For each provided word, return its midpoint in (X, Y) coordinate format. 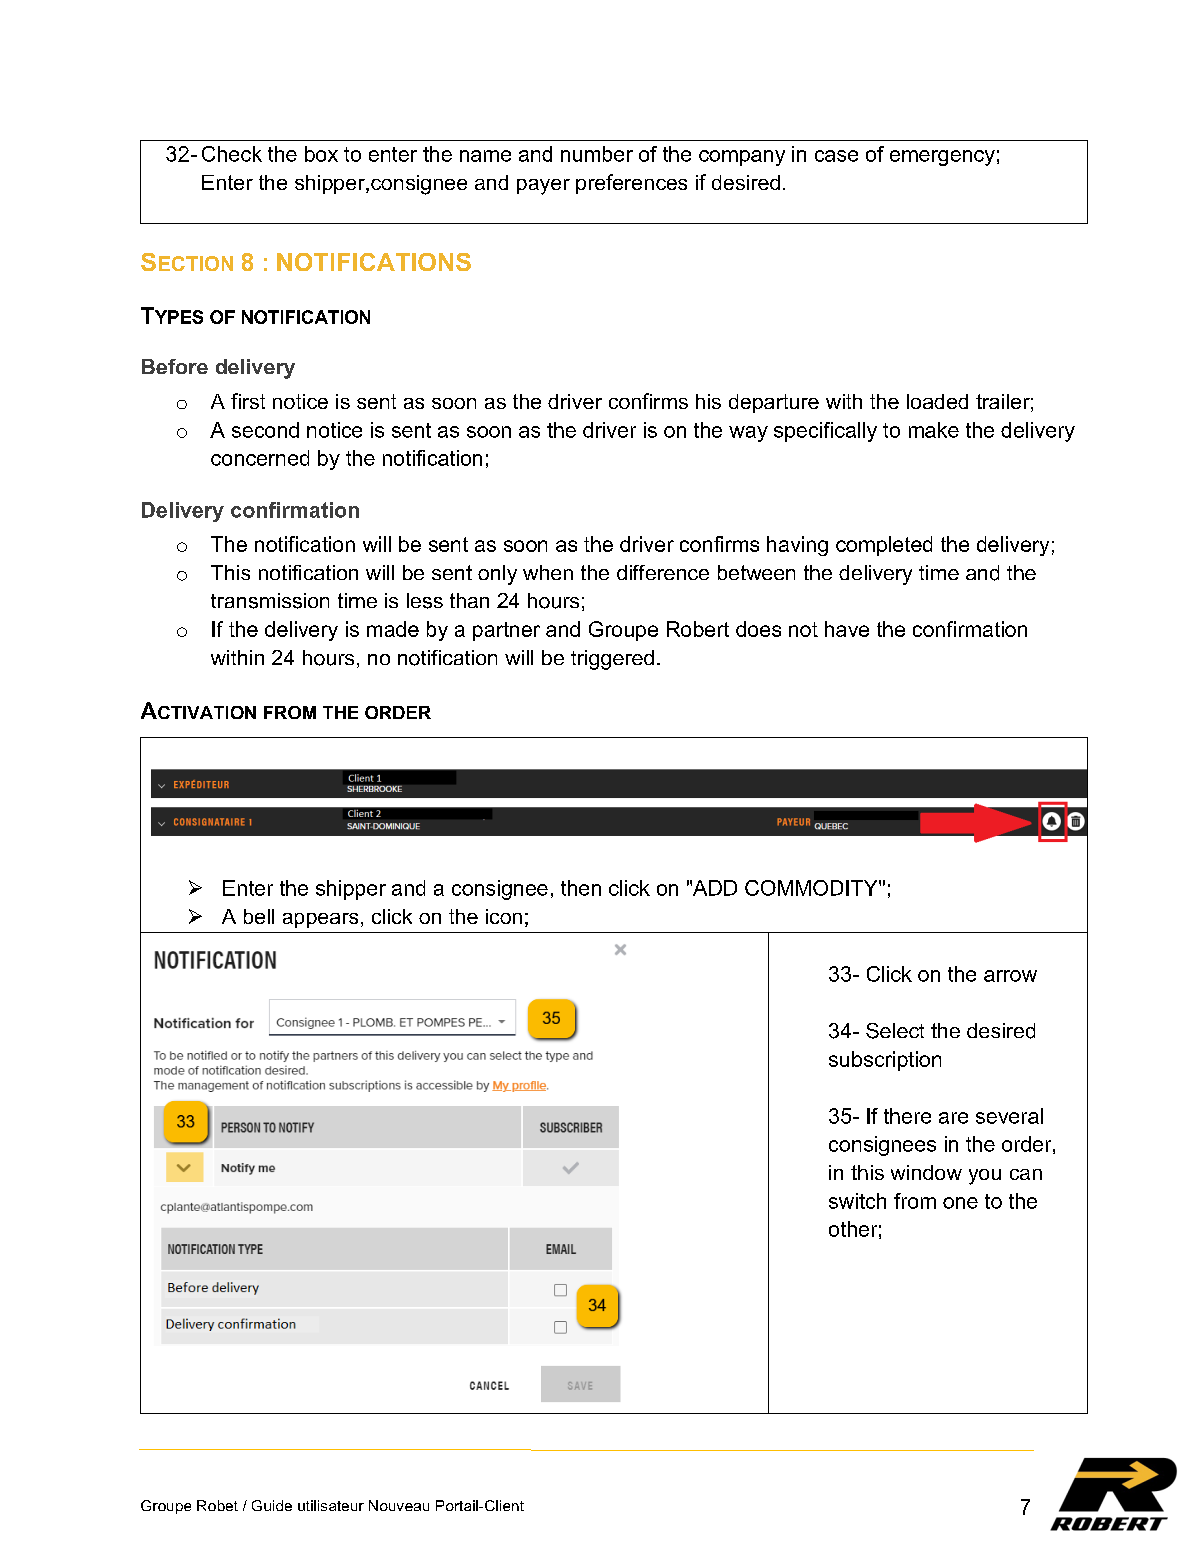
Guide (272, 1505)
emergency (942, 158)
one (960, 1203)
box (321, 154)
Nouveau (399, 1505)
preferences (631, 184)
